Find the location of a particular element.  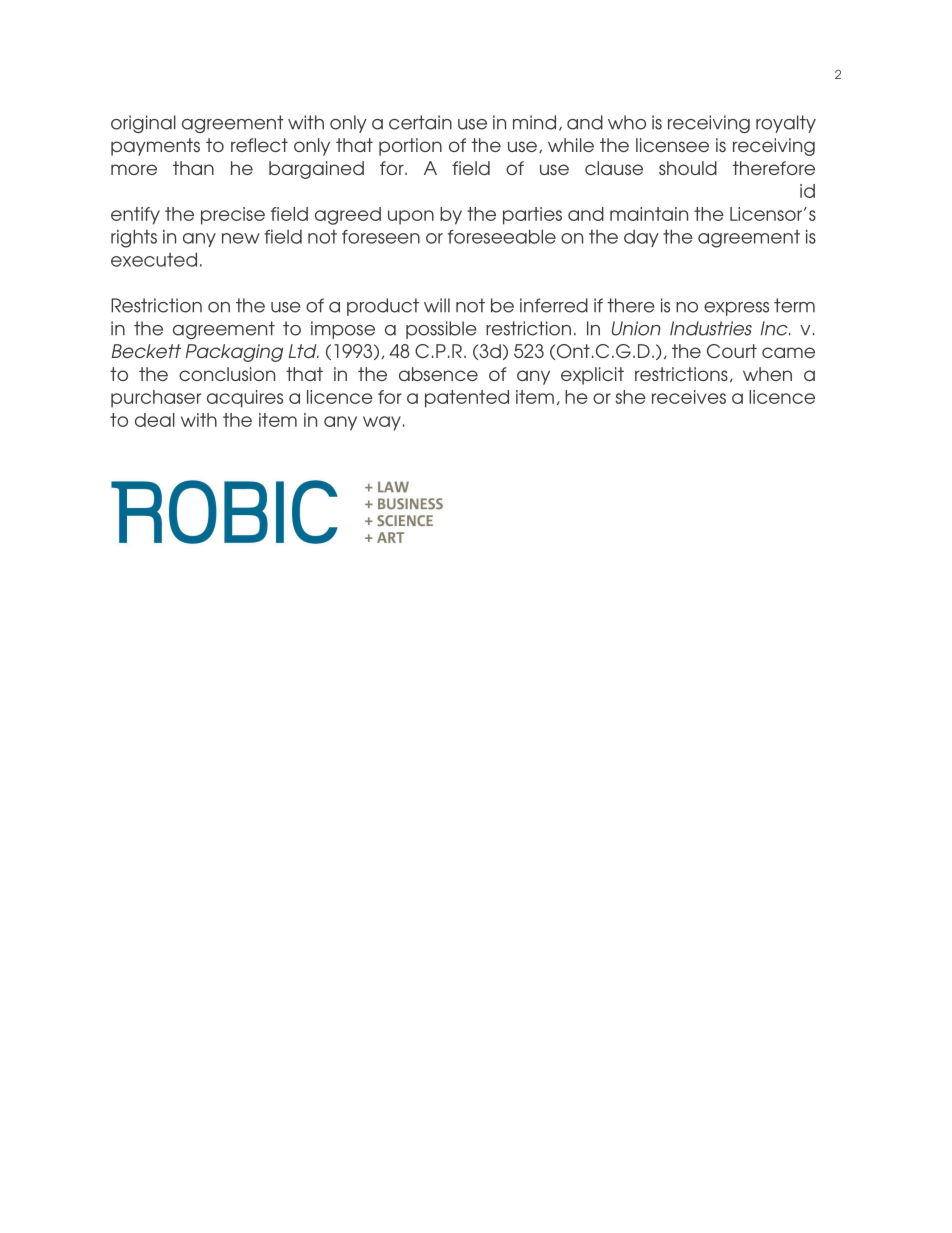

upon is located at coordinates (411, 217).
